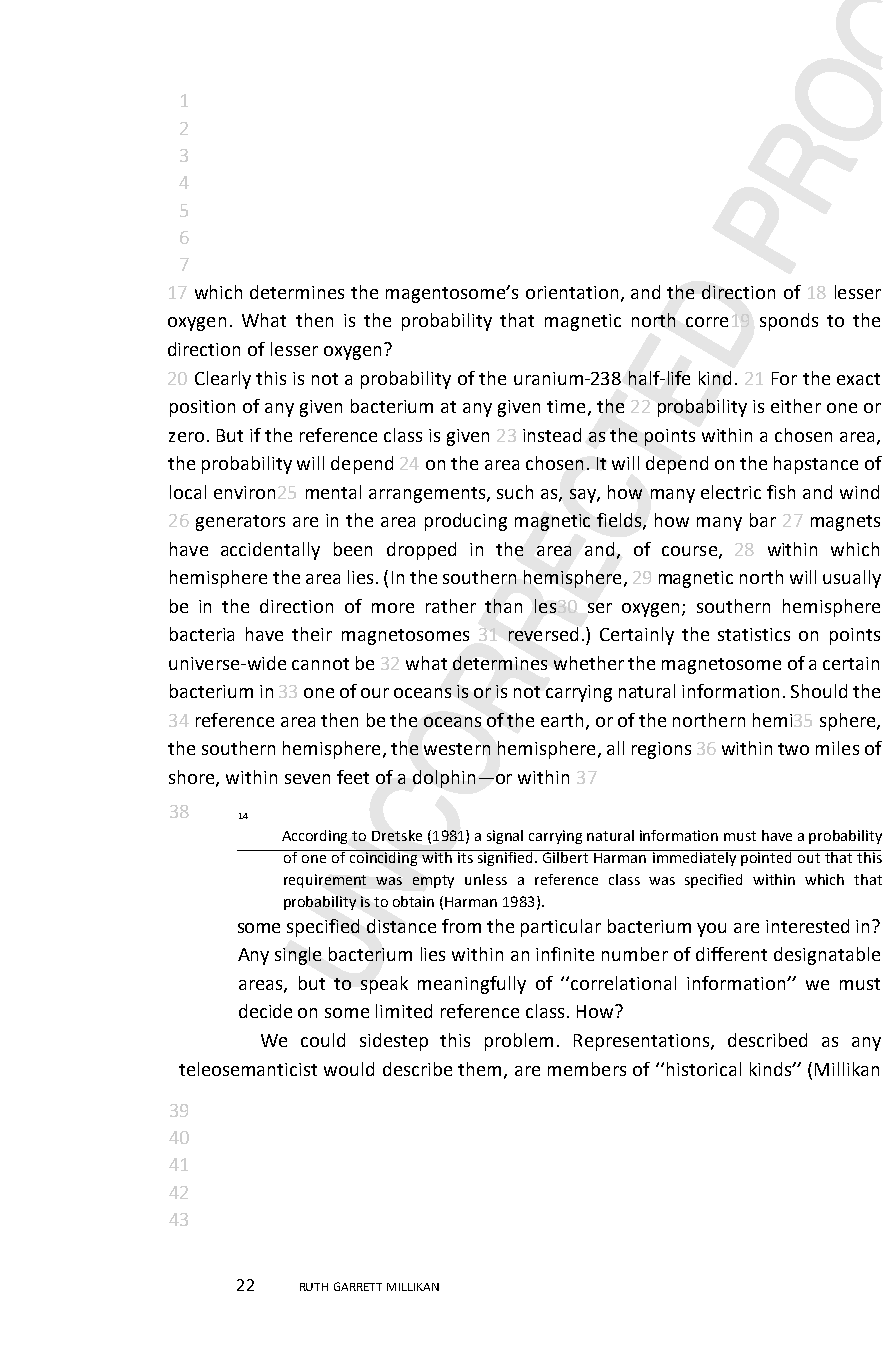 This image has width=896, height=1345. What do you see at coordinates (754, 634) in the image?
I see `statistics` at bounding box center [754, 634].
